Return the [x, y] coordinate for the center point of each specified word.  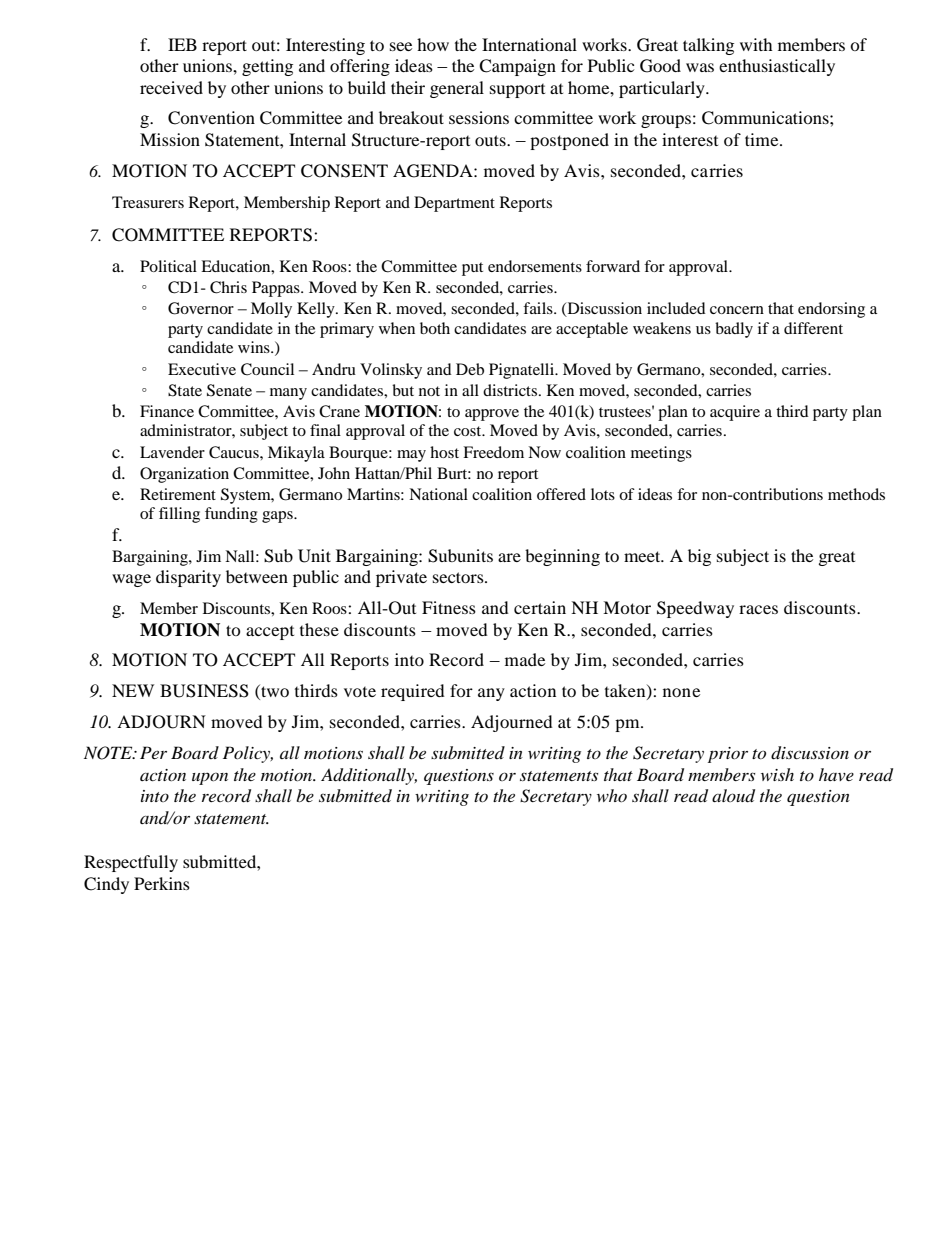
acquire [735, 413]
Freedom [493, 452]
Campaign [517, 67]
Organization [184, 475]
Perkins [162, 883]
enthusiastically [777, 67]
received [171, 87]
